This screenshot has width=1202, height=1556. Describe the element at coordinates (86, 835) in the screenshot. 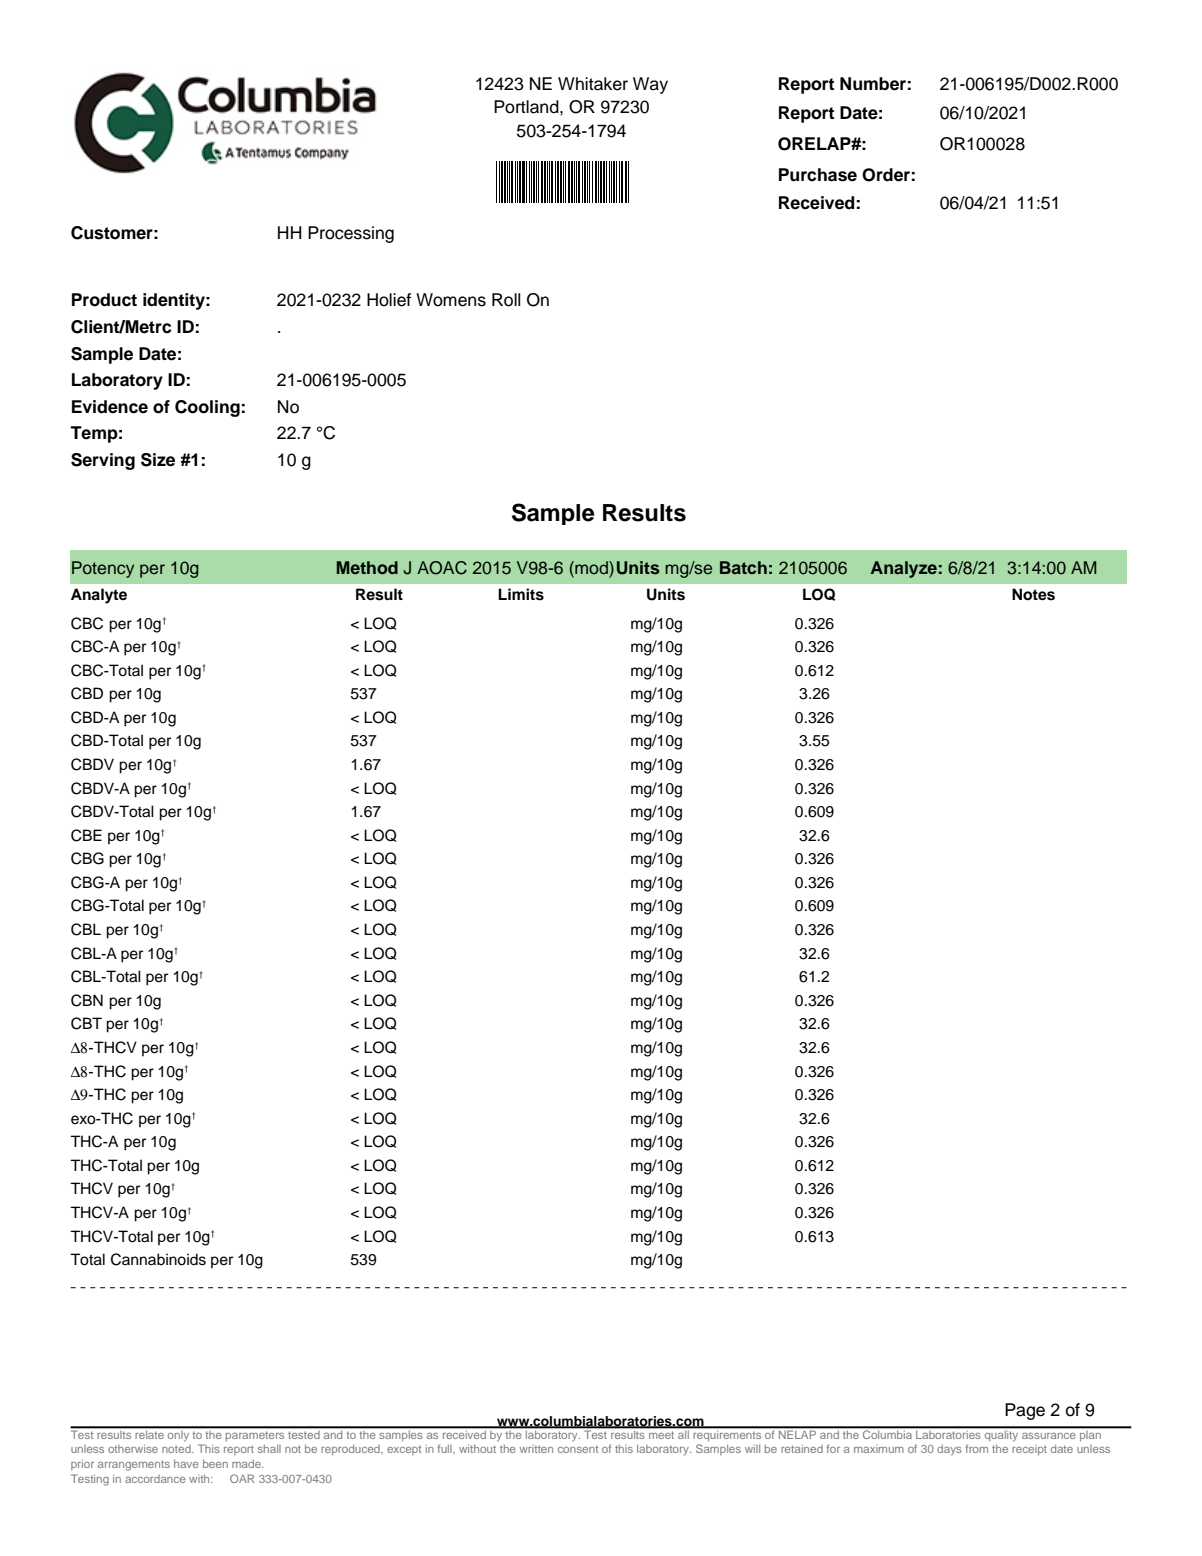

I see `CBE` at that location.
